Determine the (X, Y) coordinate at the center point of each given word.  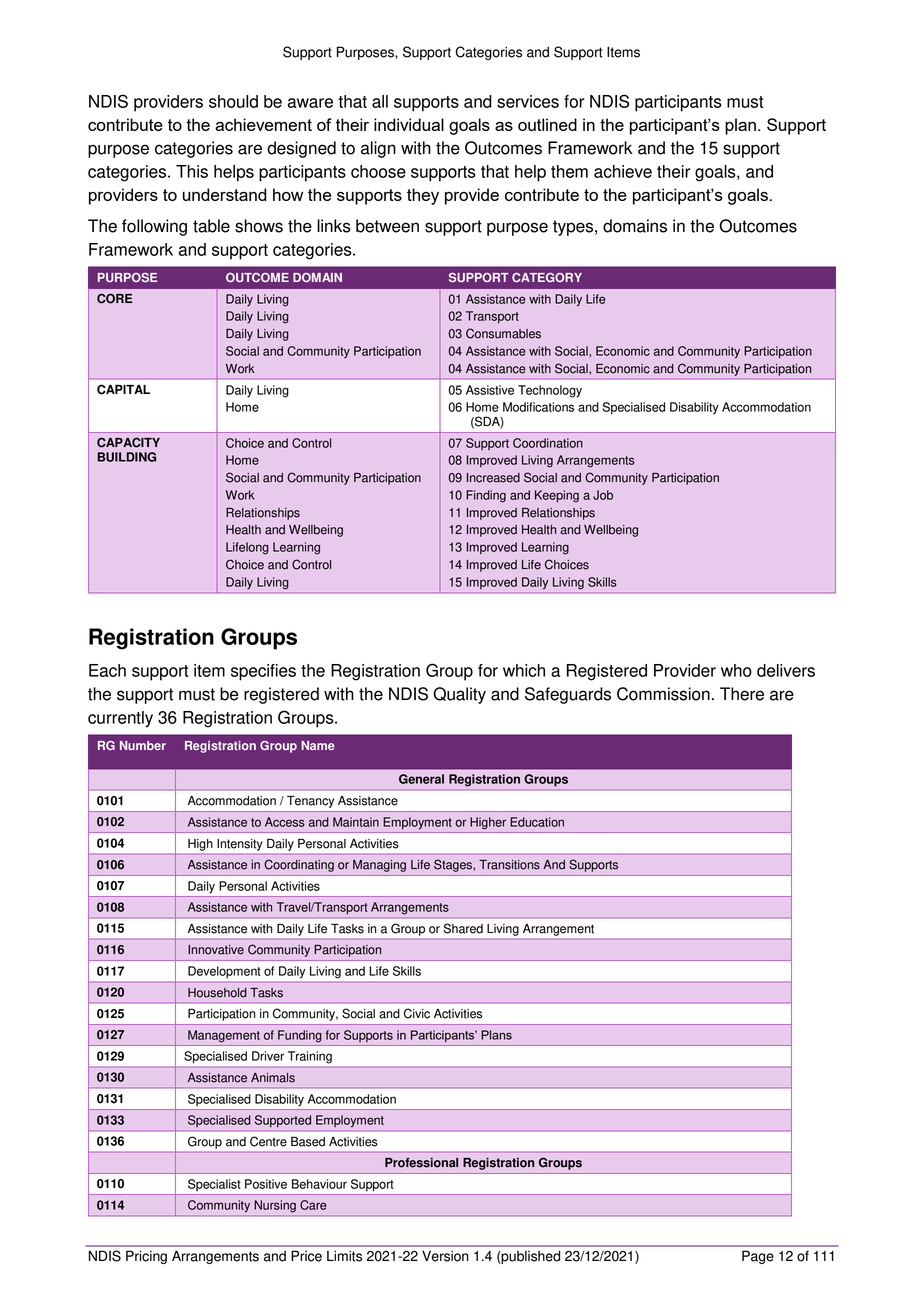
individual (409, 124)
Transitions (509, 865)
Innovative (216, 950)
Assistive (490, 390)
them (569, 171)
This (192, 171)
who (736, 670)
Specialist (214, 1185)
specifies (263, 672)
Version (445, 1256)
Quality (459, 695)
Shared (463, 928)
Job (603, 495)
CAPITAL (123, 389)
